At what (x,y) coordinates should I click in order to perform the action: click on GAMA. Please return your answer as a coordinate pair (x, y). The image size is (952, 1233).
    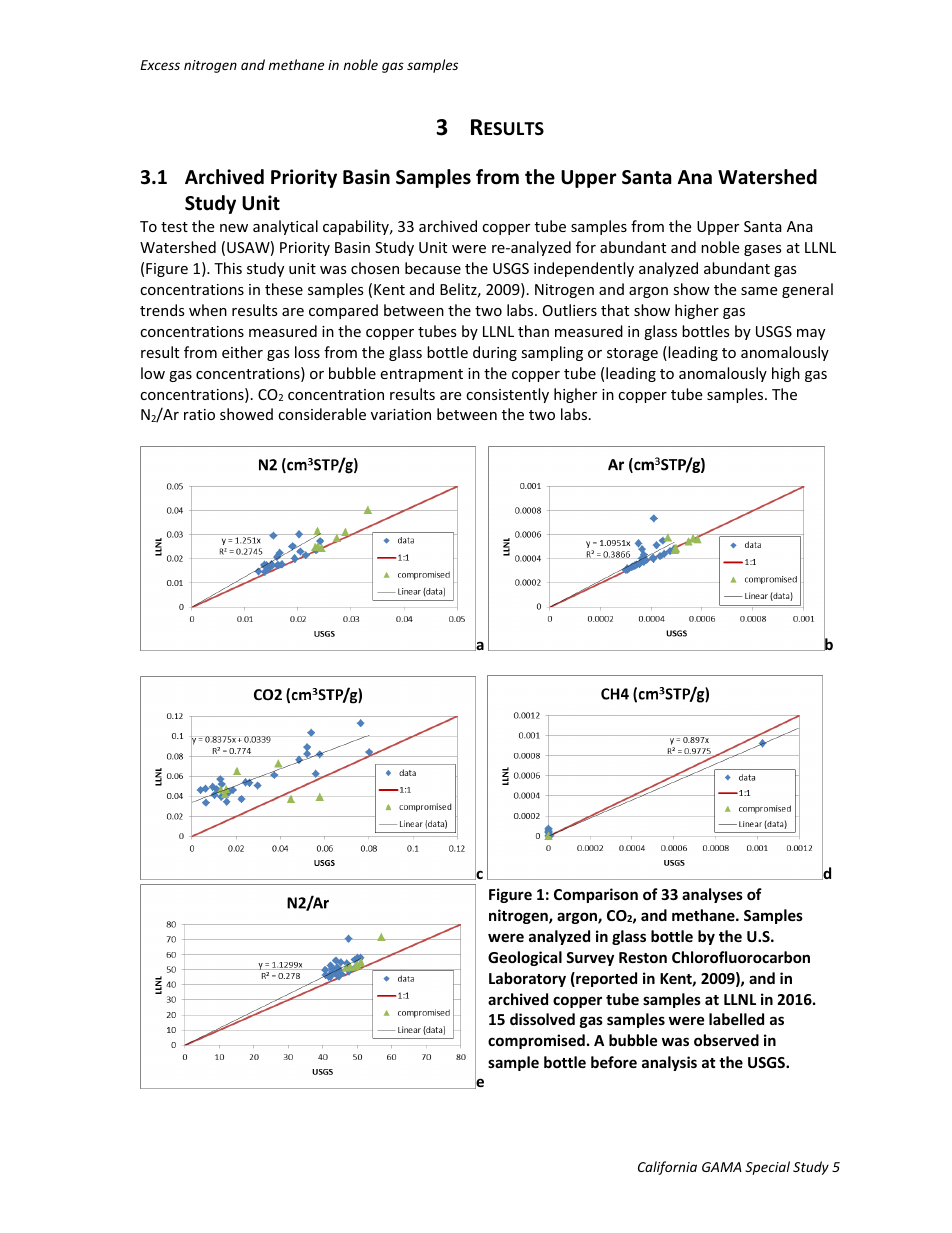
    Looking at the image, I should click on (722, 1167).
